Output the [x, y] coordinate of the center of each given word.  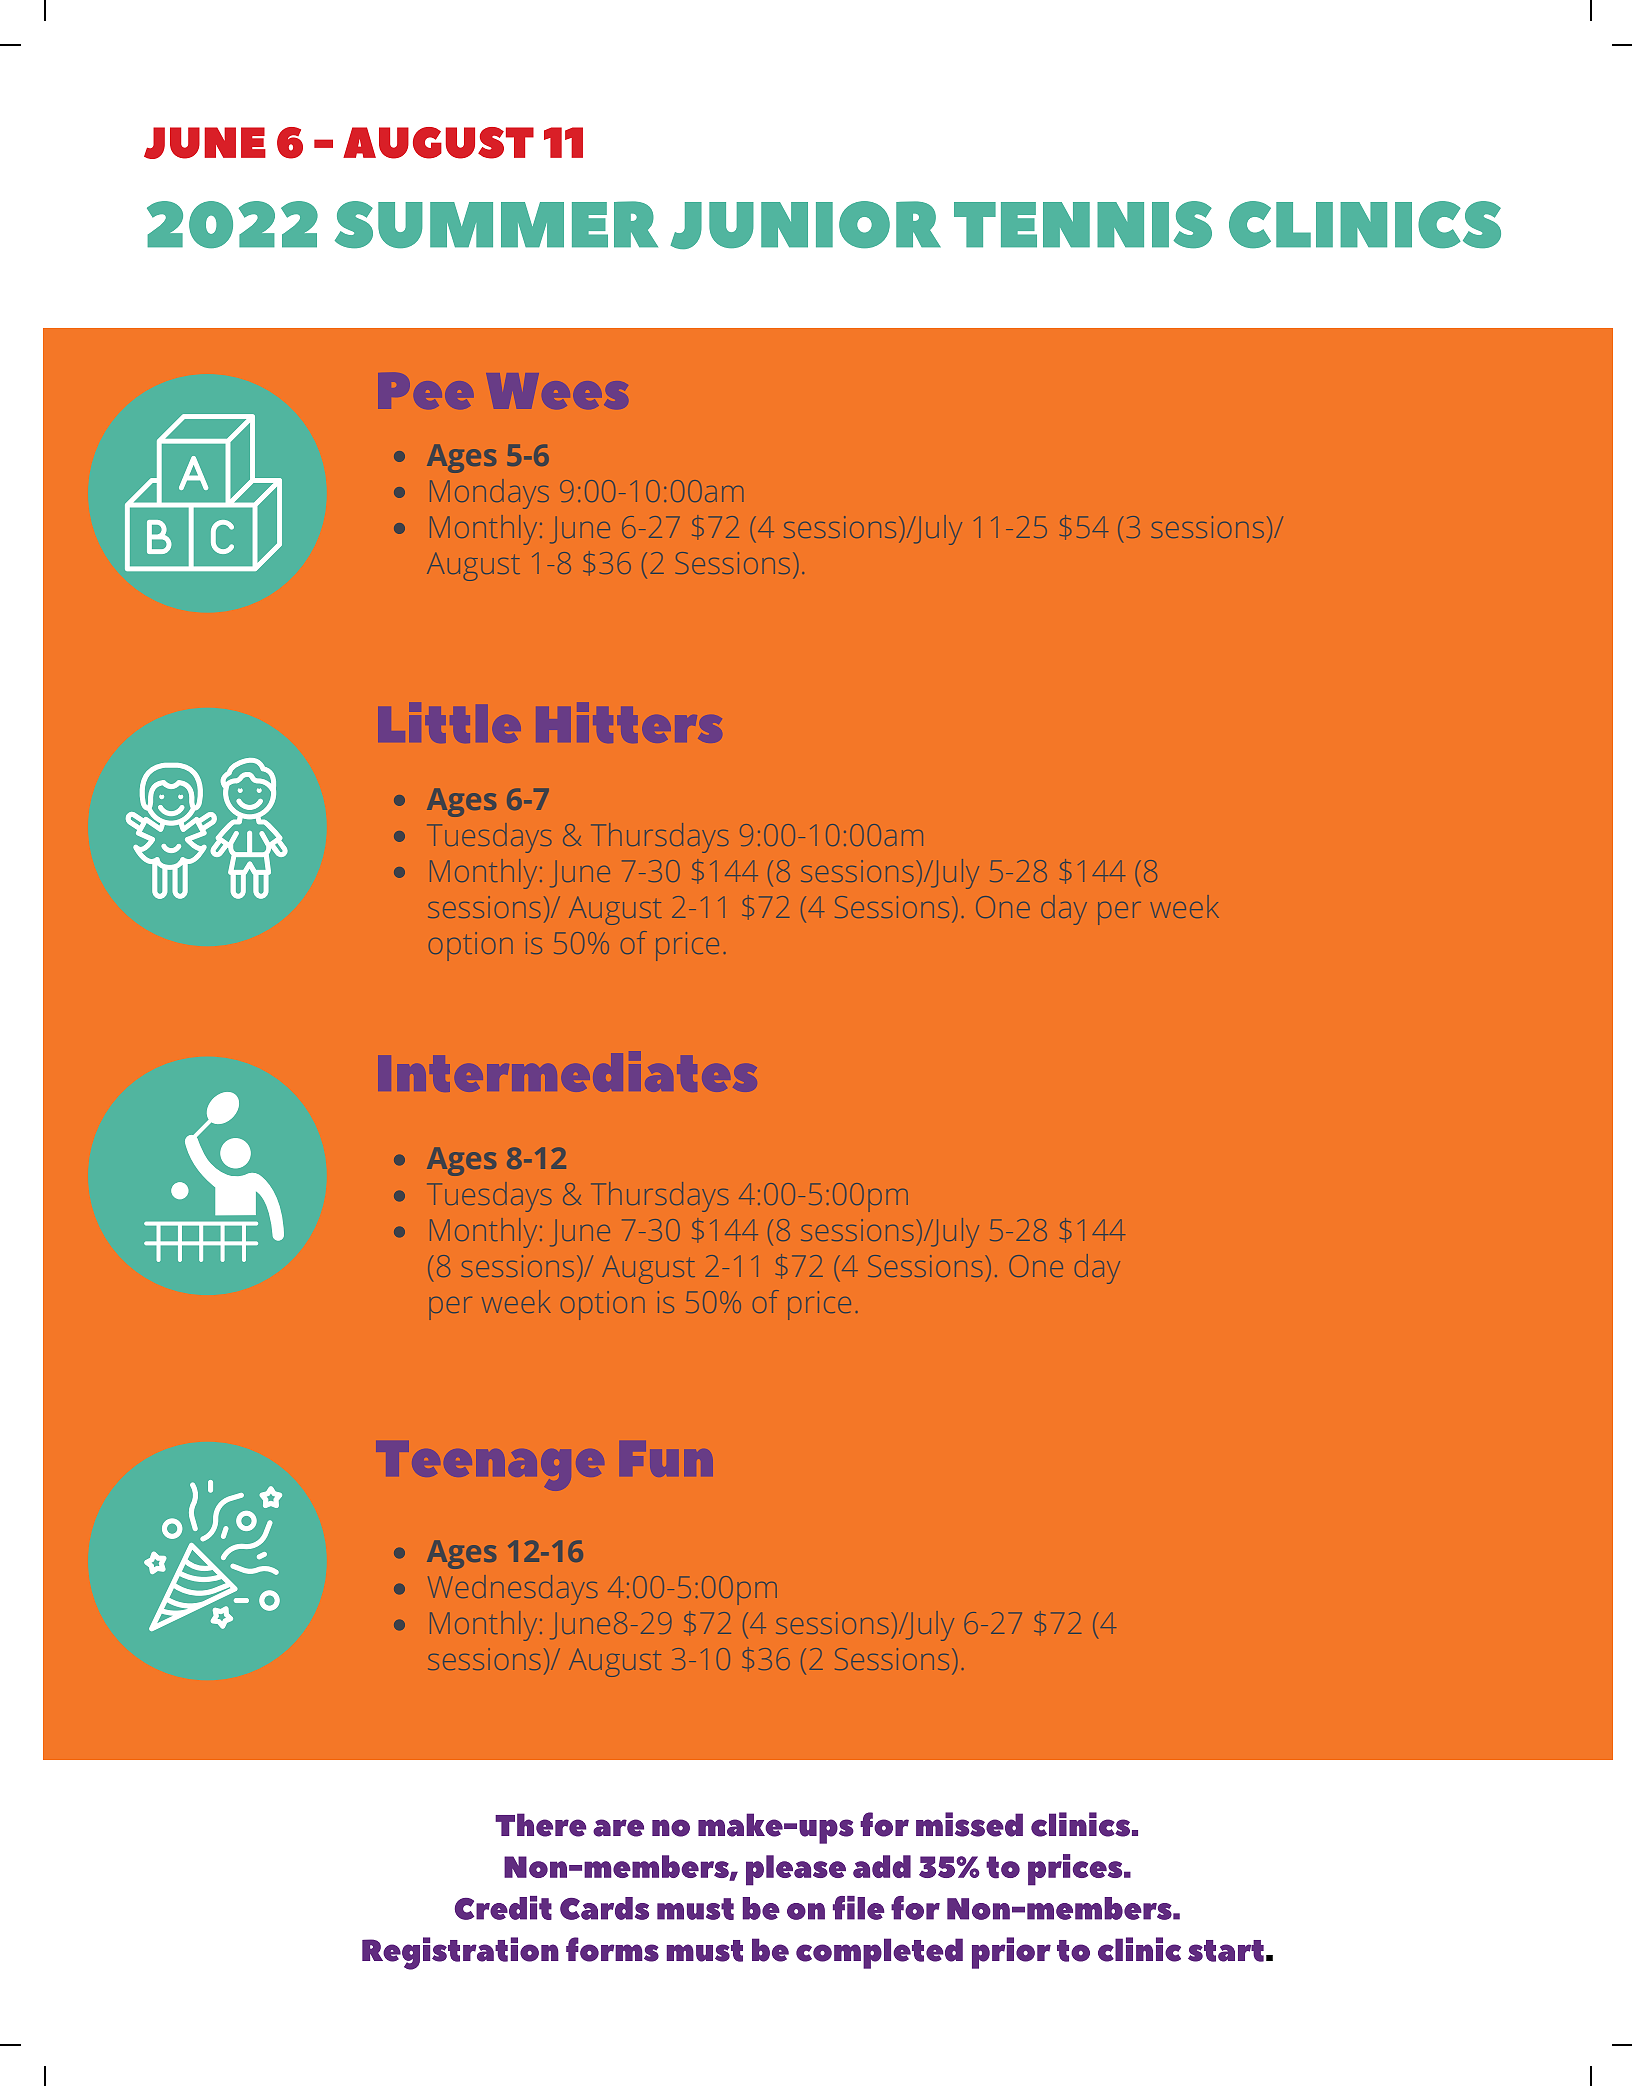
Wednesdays [512, 1590]
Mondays [489, 494]
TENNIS [1083, 224]
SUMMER [496, 224]
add [882, 1866]
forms [612, 1949]
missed [969, 1824]
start [1226, 1951]
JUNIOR [806, 225]
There [541, 1825]
